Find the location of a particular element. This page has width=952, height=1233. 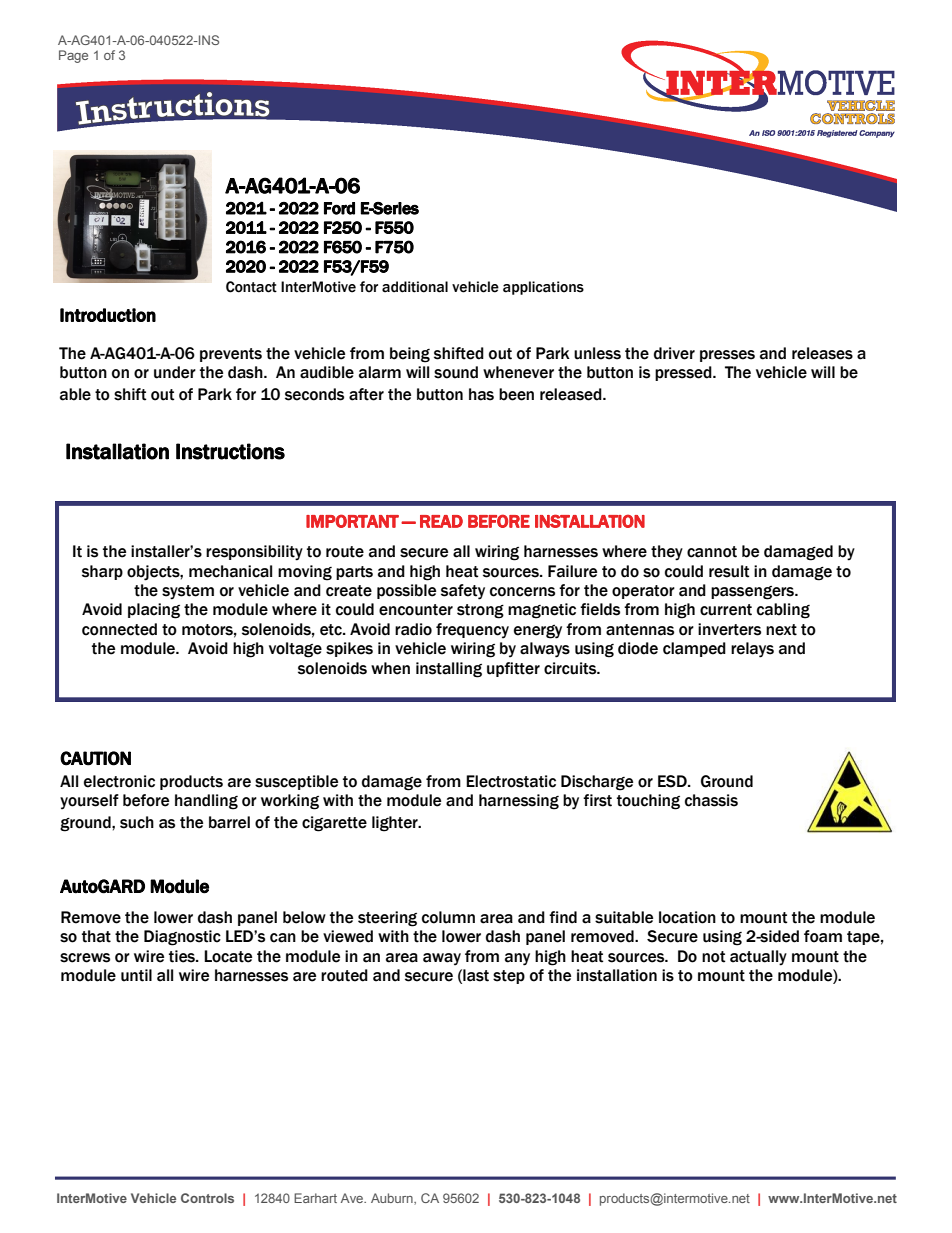

actually is located at coordinates (758, 958).
